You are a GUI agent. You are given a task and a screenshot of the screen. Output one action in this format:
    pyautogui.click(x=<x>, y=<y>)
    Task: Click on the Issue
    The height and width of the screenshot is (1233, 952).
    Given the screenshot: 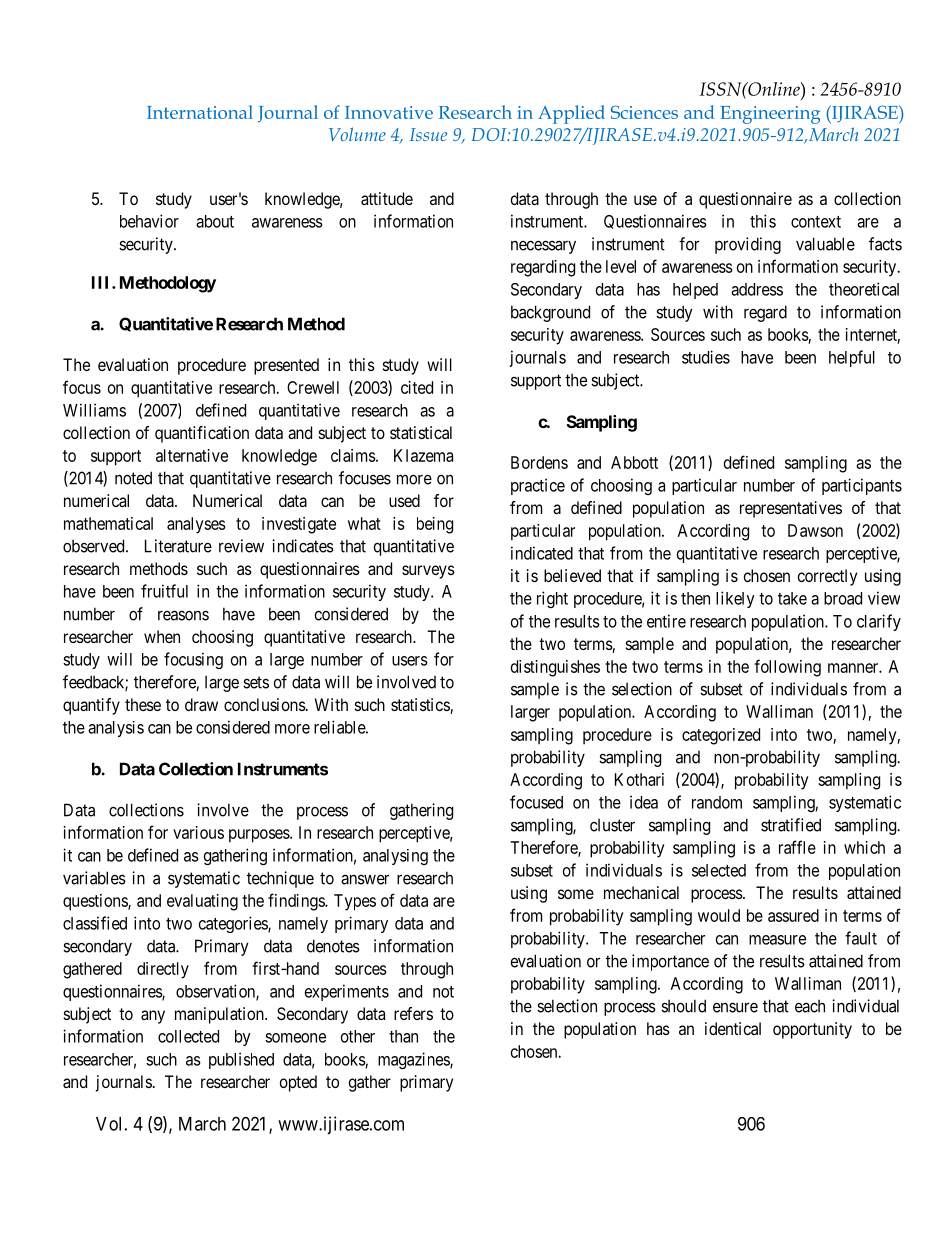 What is the action you would take?
    pyautogui.click(x=428, y=134)
